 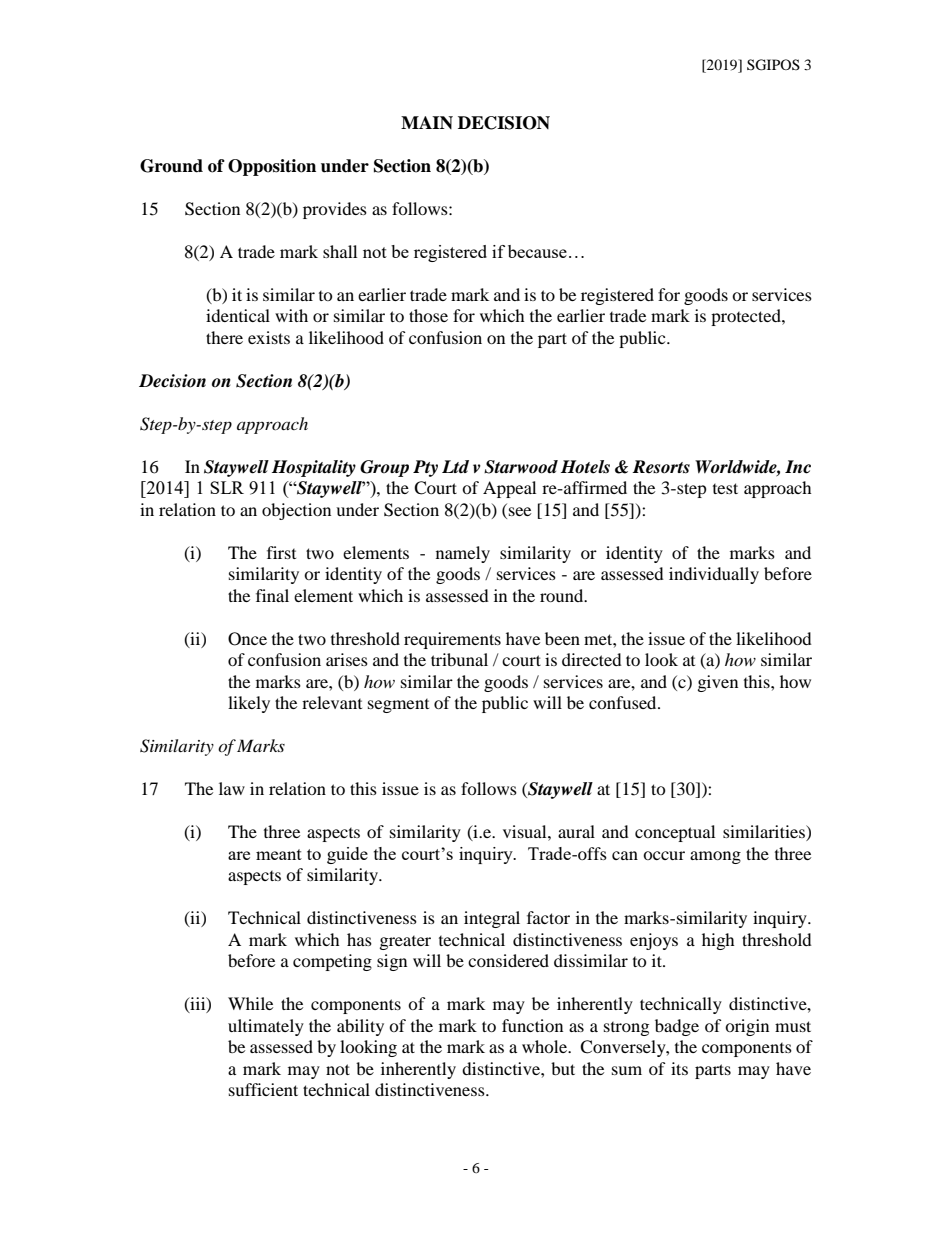 I want to click on Opposition, so click(x=272, y=167).
